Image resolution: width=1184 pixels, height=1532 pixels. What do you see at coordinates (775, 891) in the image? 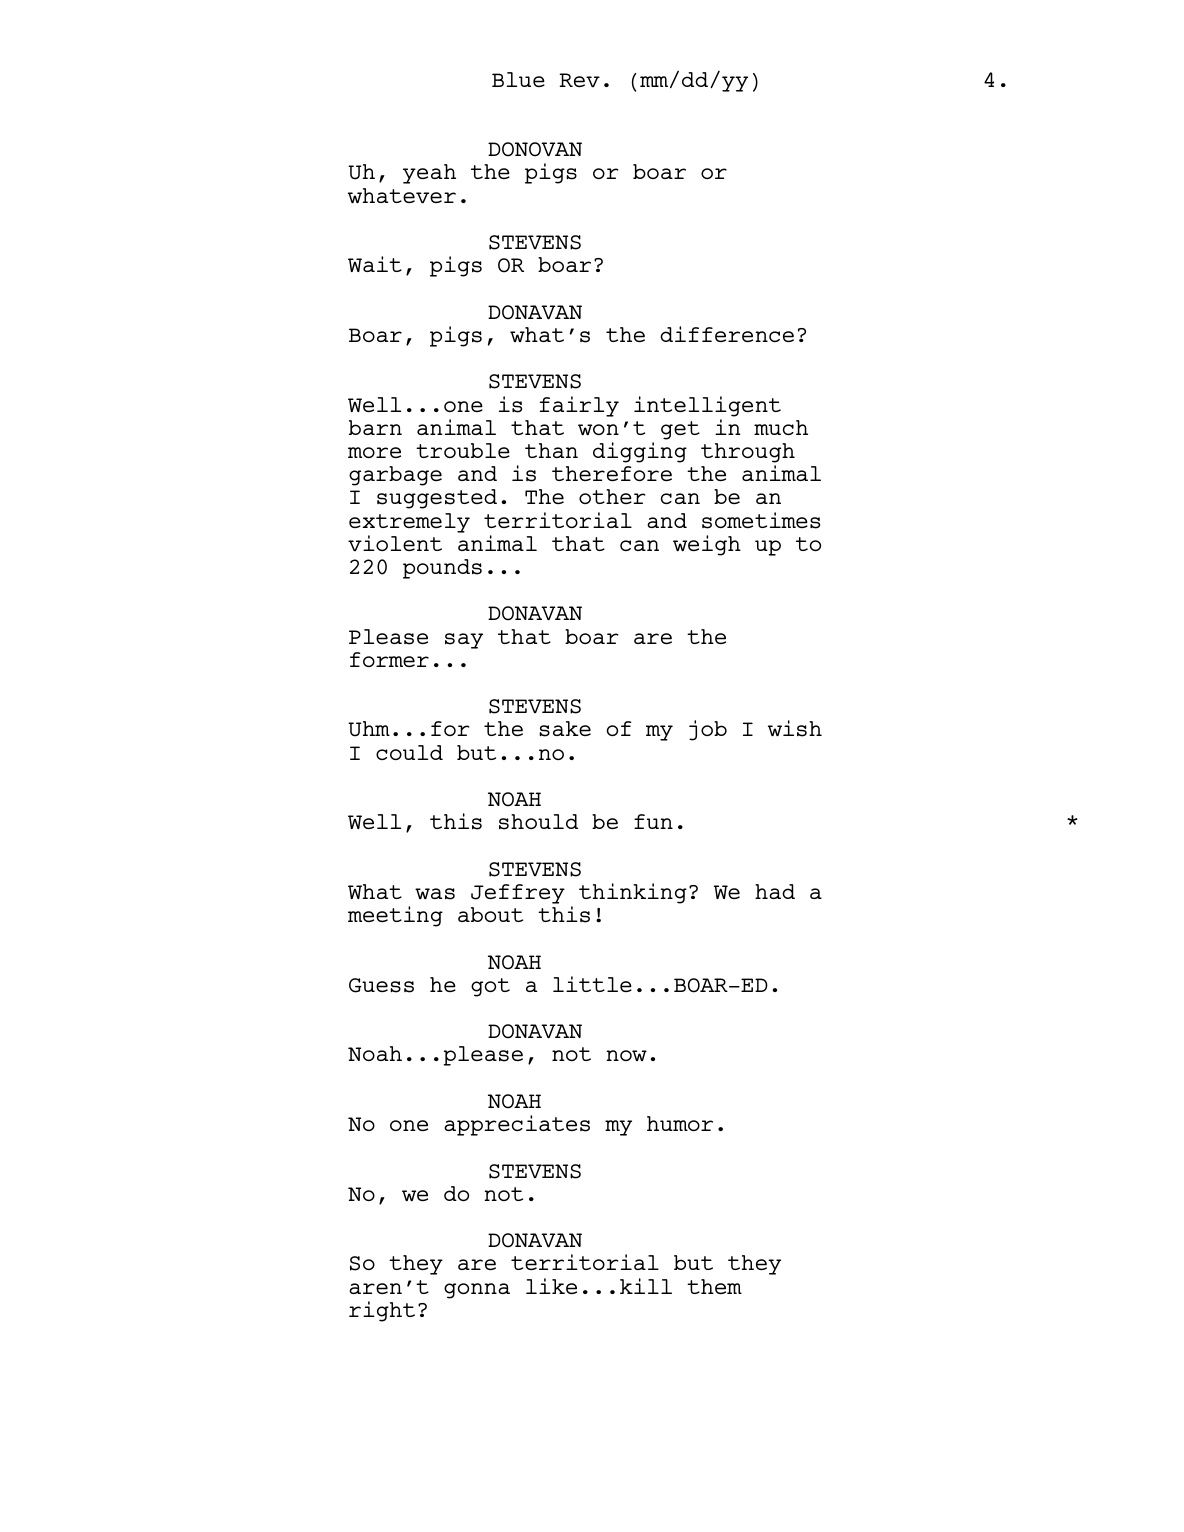
I see `had` at bounding box center [775, 891].
